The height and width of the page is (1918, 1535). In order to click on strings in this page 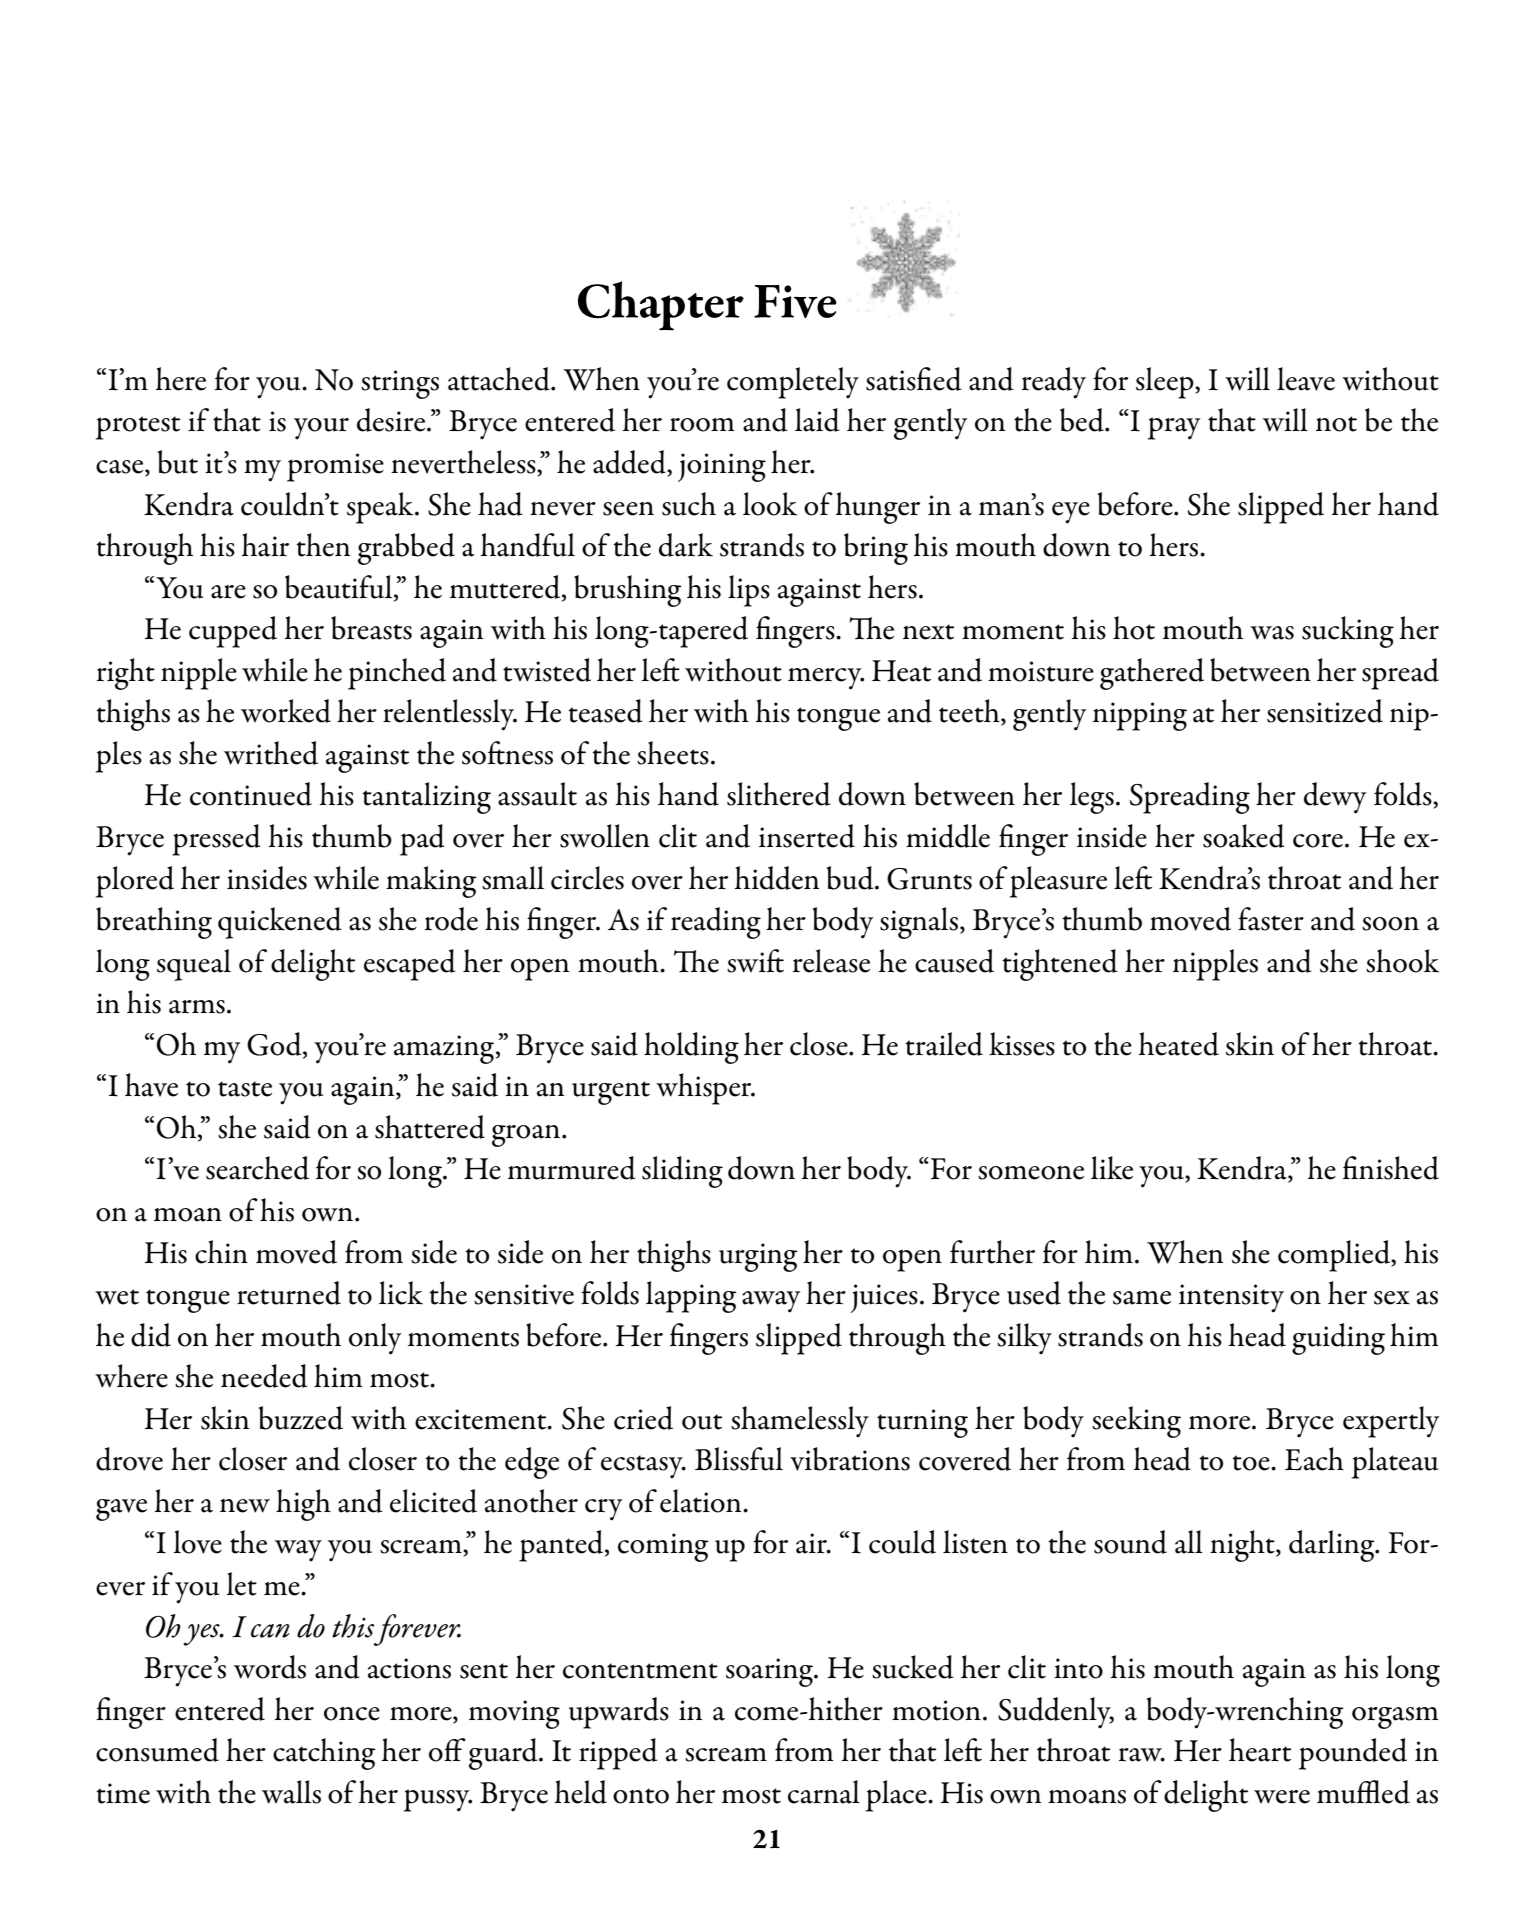, I will do `click(400, 384)`.
